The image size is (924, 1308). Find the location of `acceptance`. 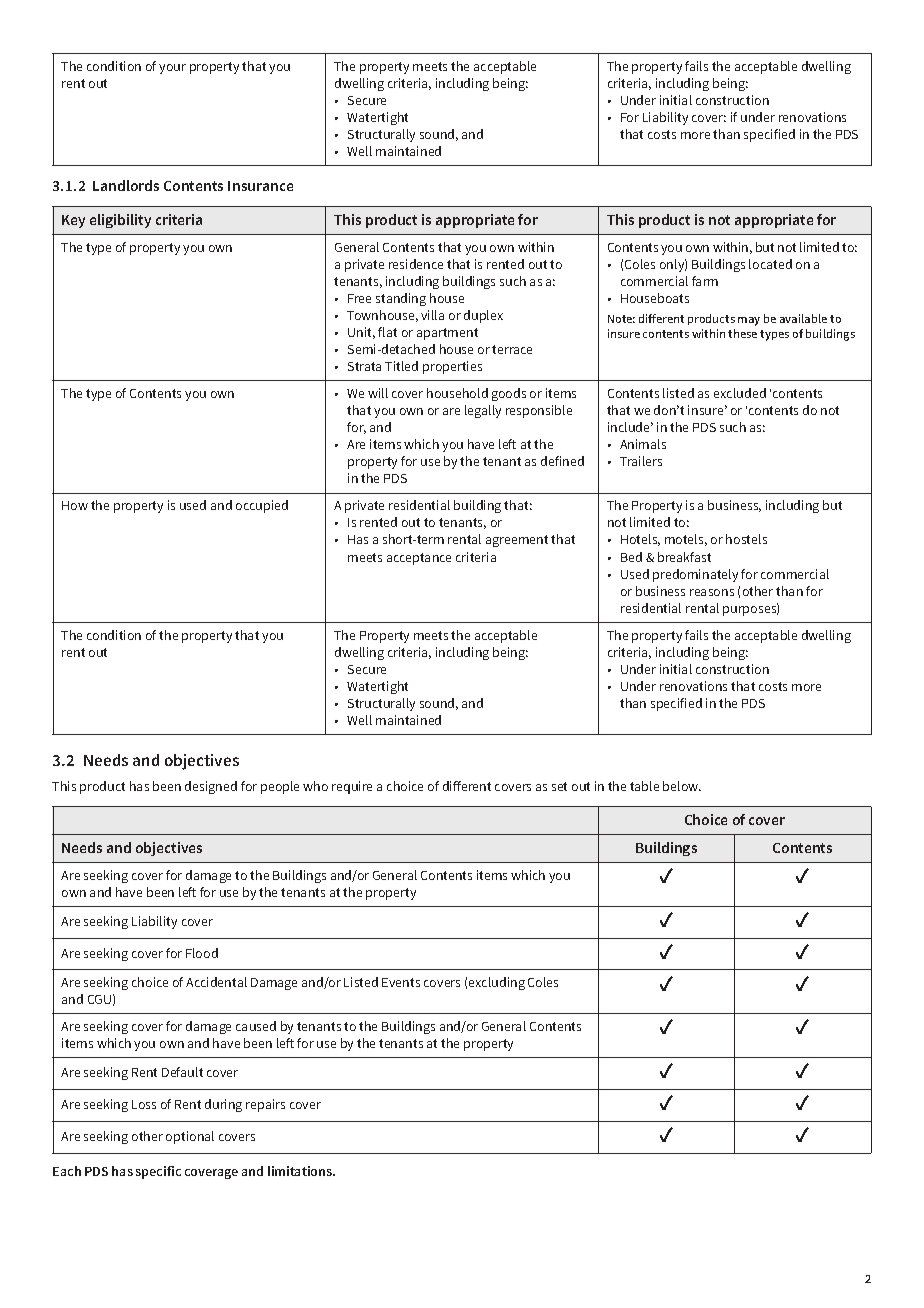

acceptance is located at coordinates (419, 559).
